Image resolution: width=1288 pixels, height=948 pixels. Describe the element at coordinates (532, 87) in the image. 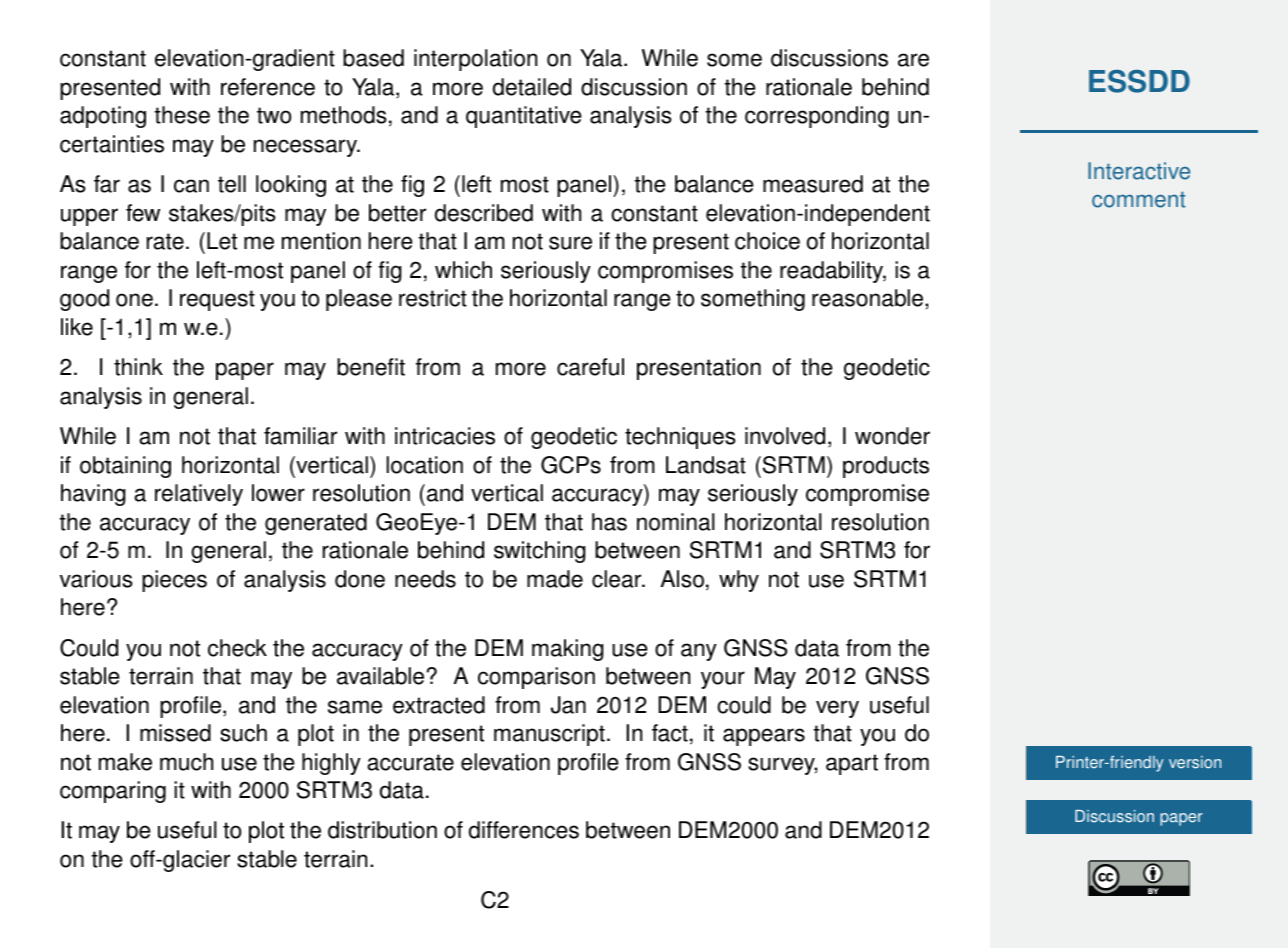

I see `detailed` at that location.
